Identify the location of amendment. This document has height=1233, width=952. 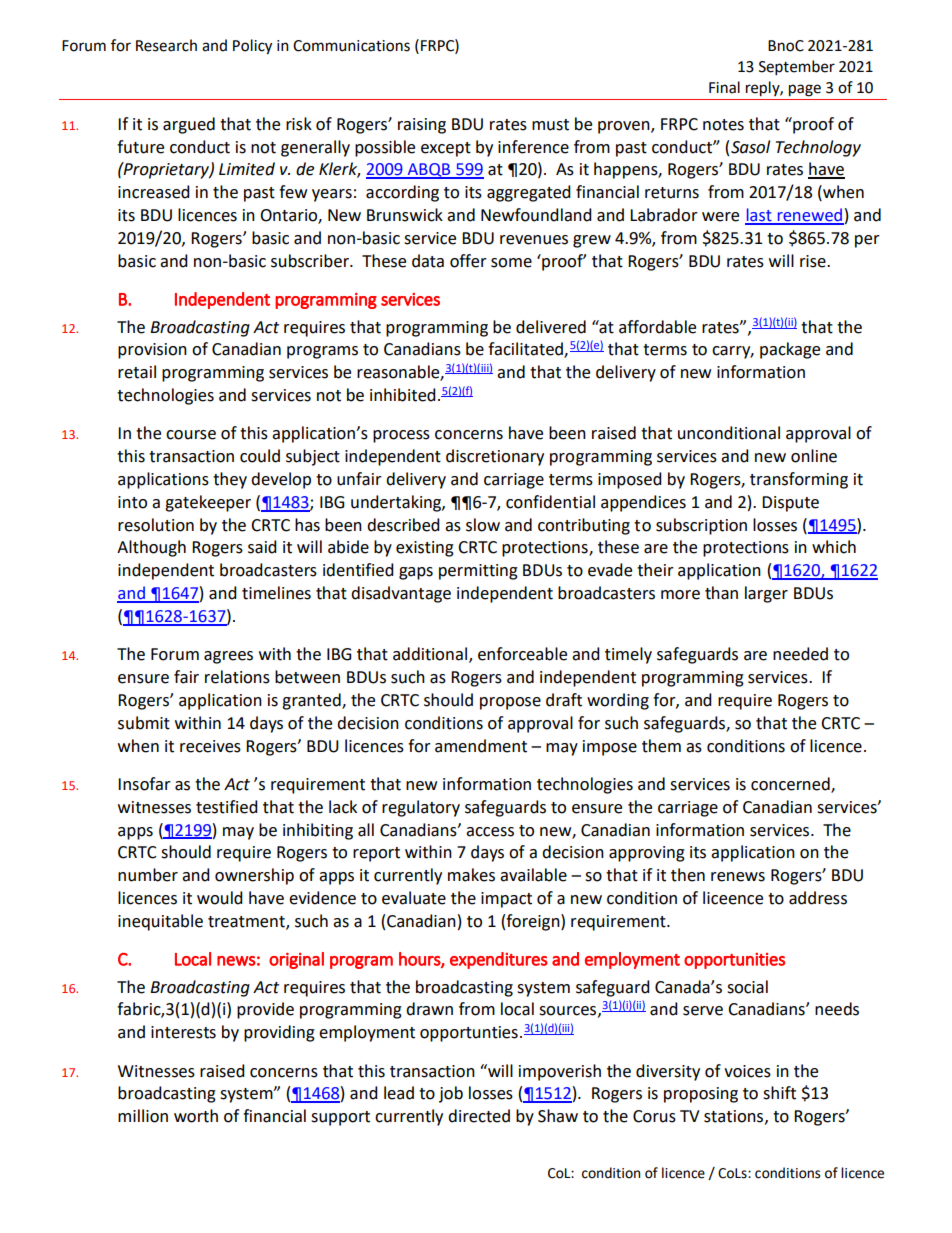
(481, 746).
